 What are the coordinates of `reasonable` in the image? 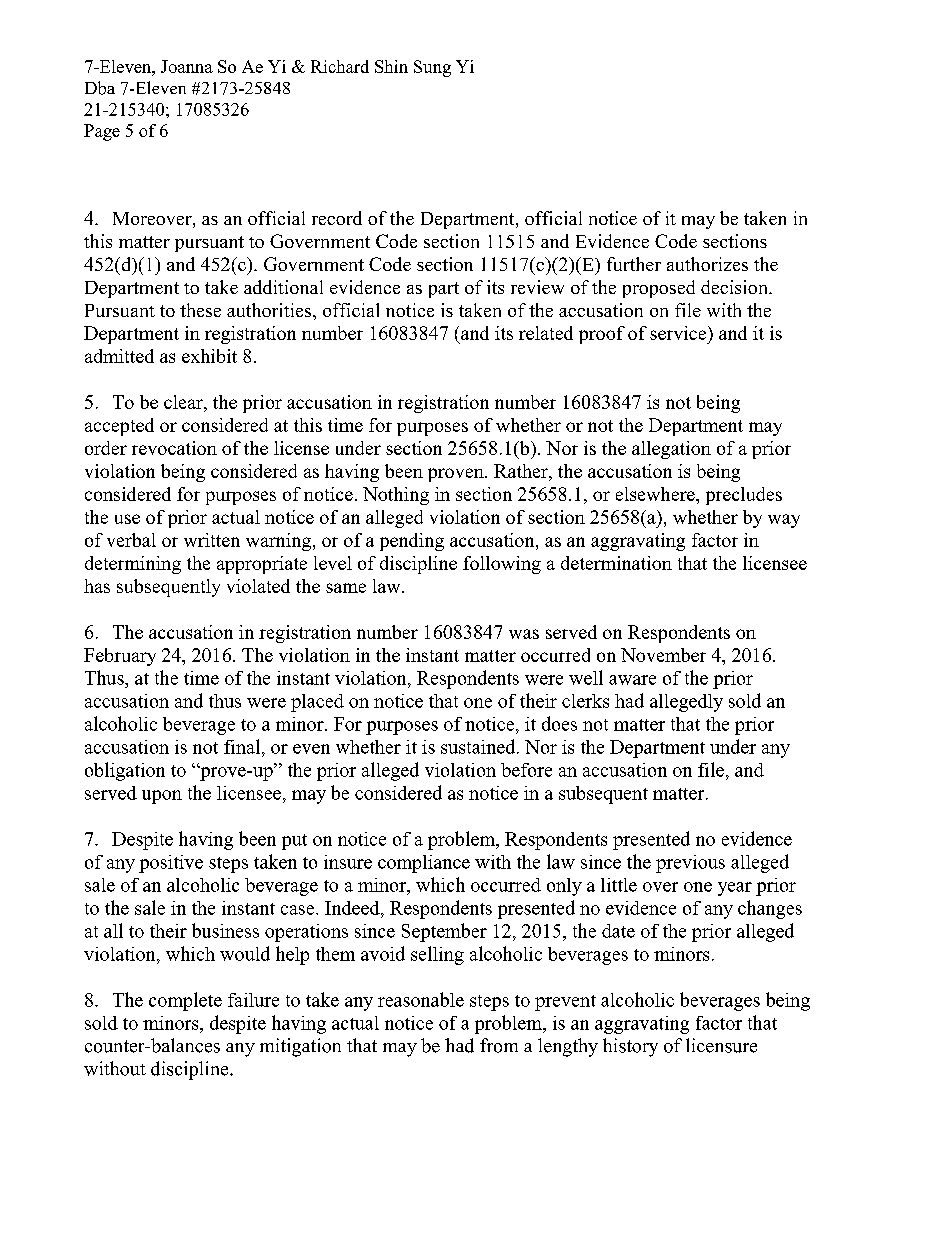 It's located at (421, 999).
